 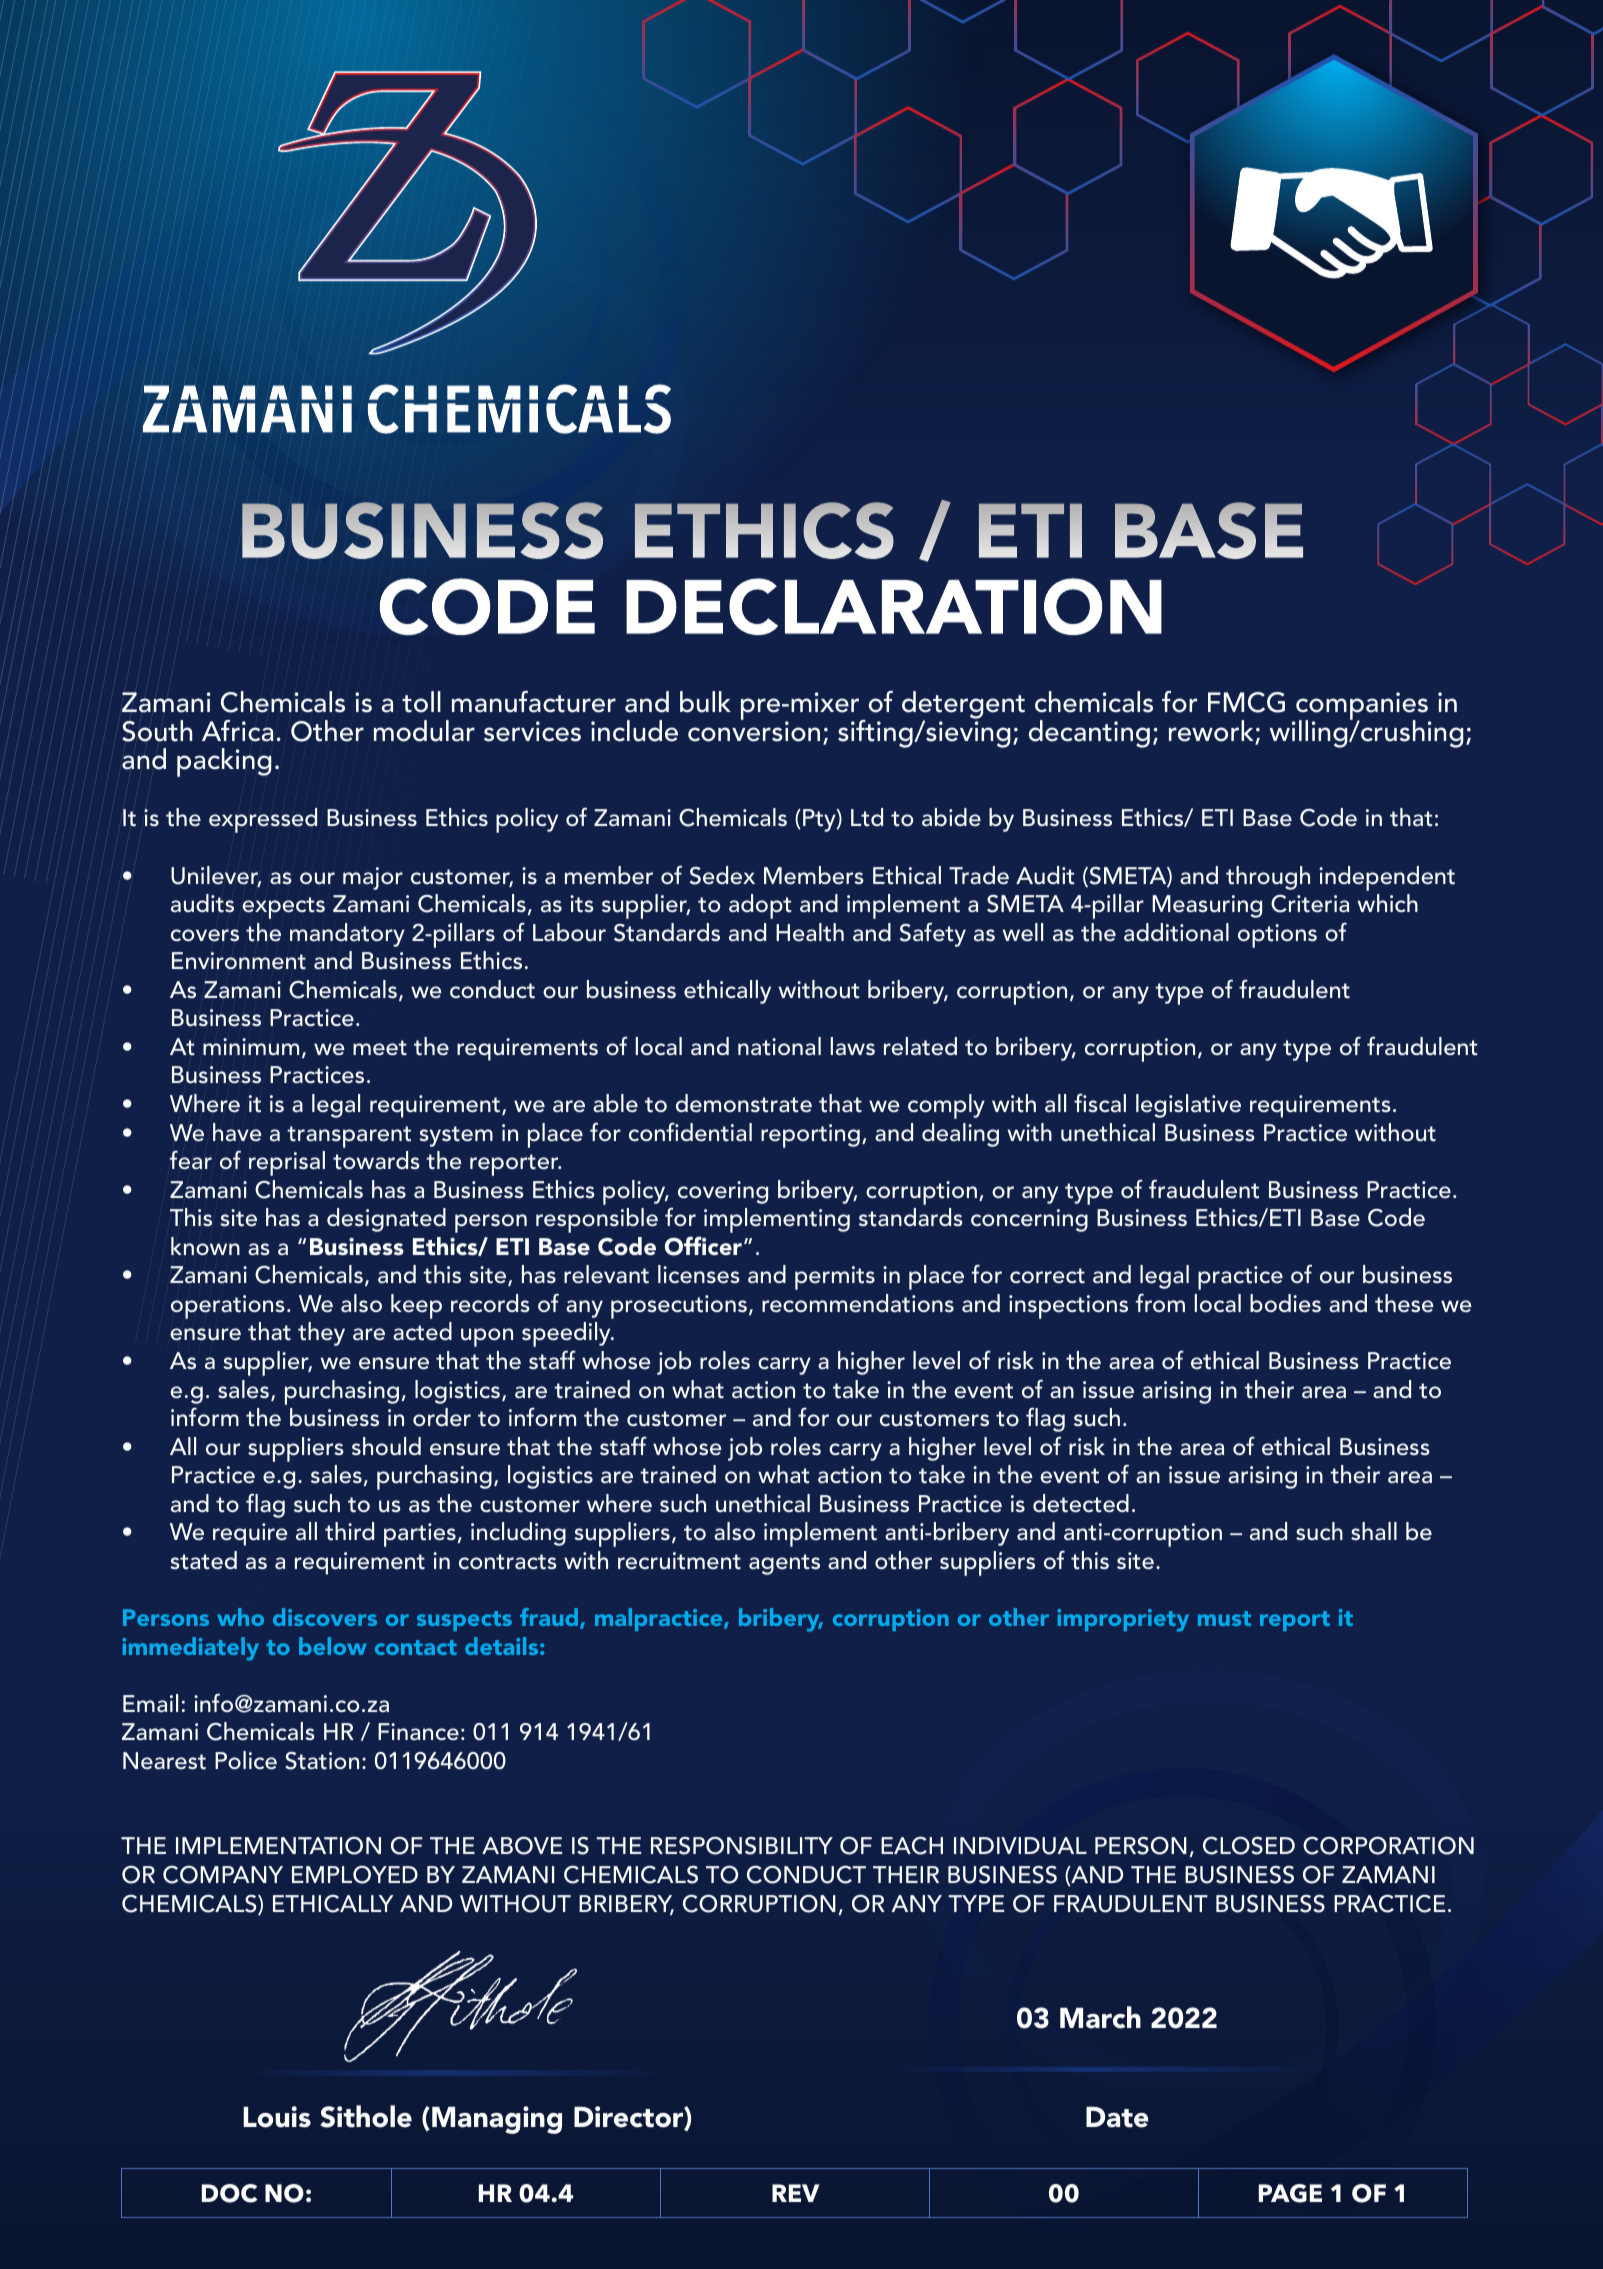 What do you see at coordinates (277, 2117) in the screenshot?
I see `Louis` at bounding box center [277, 2117].
